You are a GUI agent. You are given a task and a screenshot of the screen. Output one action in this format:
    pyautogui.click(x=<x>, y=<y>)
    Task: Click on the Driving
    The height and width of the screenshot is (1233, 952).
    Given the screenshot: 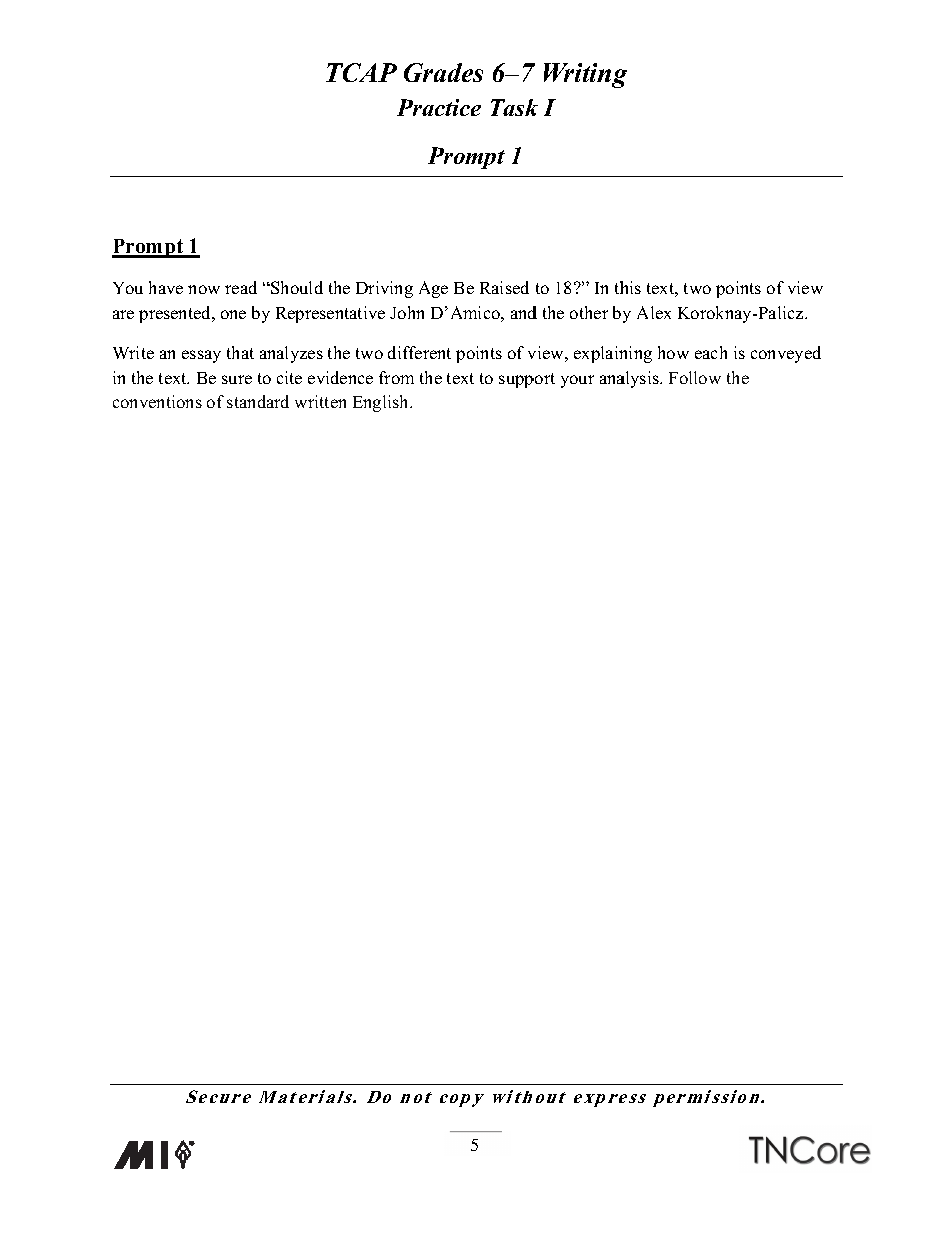 What is the action you would take?
    pyautogui.click(x=384, y=289)
